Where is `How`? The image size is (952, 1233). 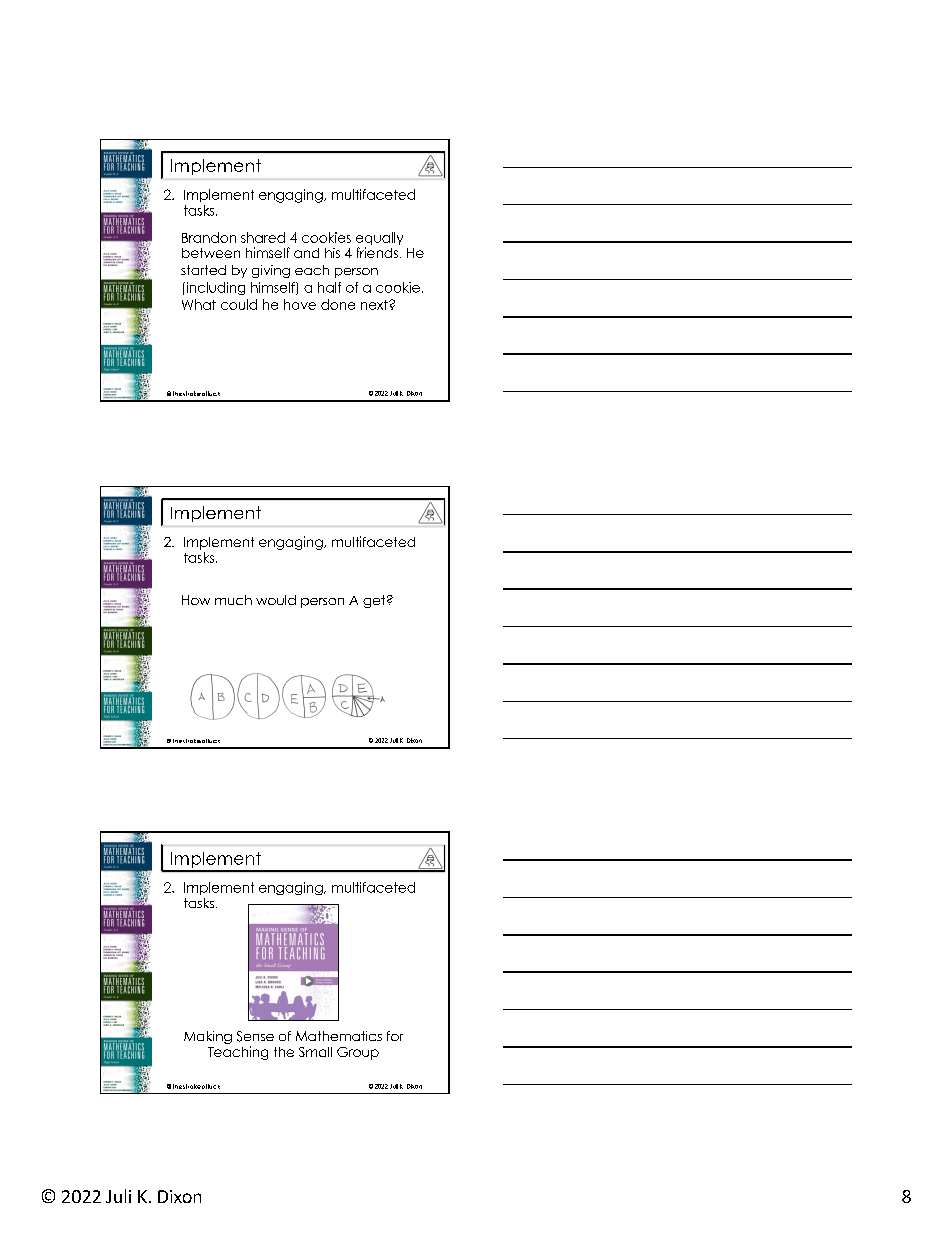 How is located at coordinates (196, 600).
